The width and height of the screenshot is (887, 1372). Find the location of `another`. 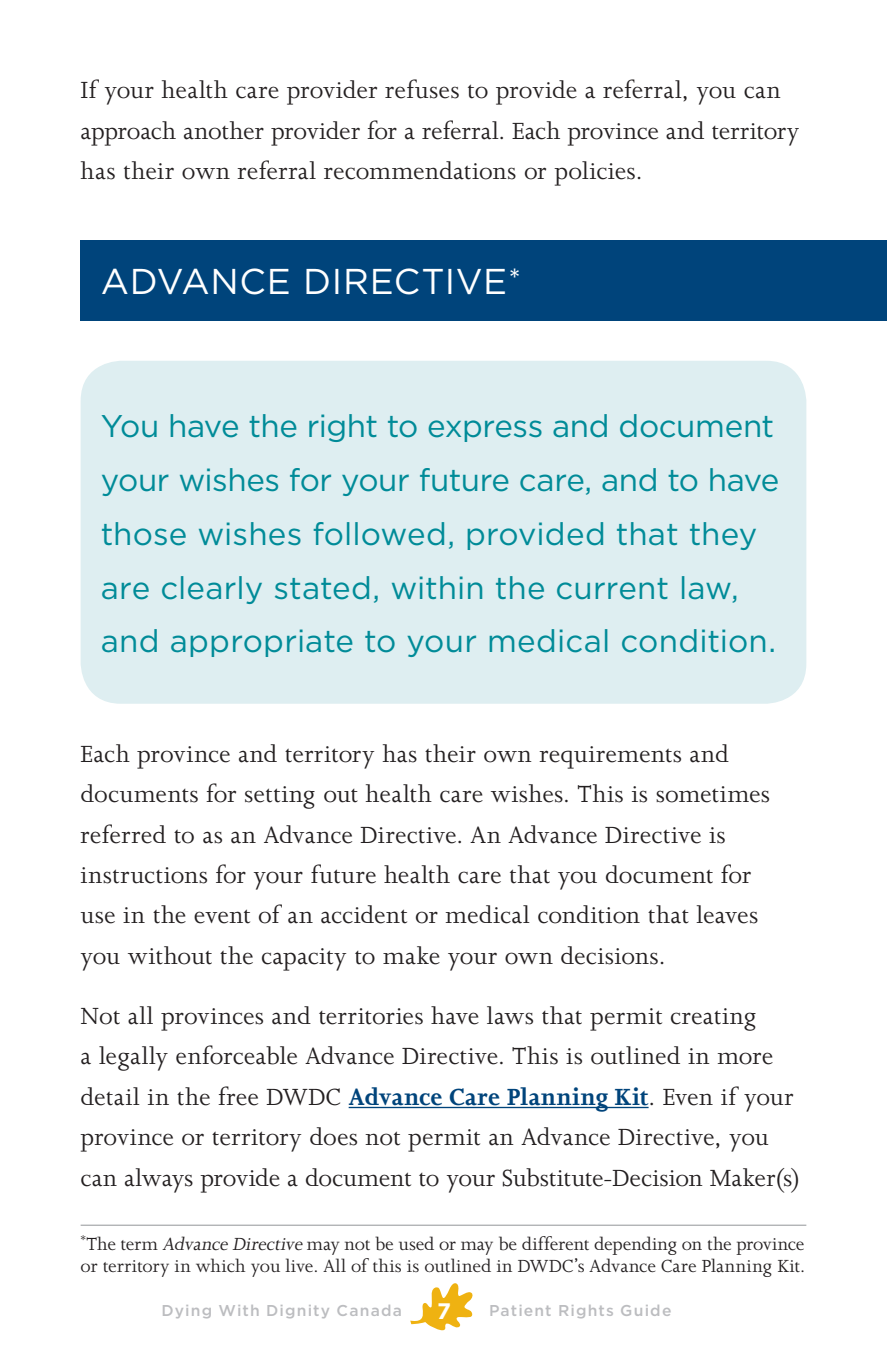

another is located at coordinates (224, 130).
